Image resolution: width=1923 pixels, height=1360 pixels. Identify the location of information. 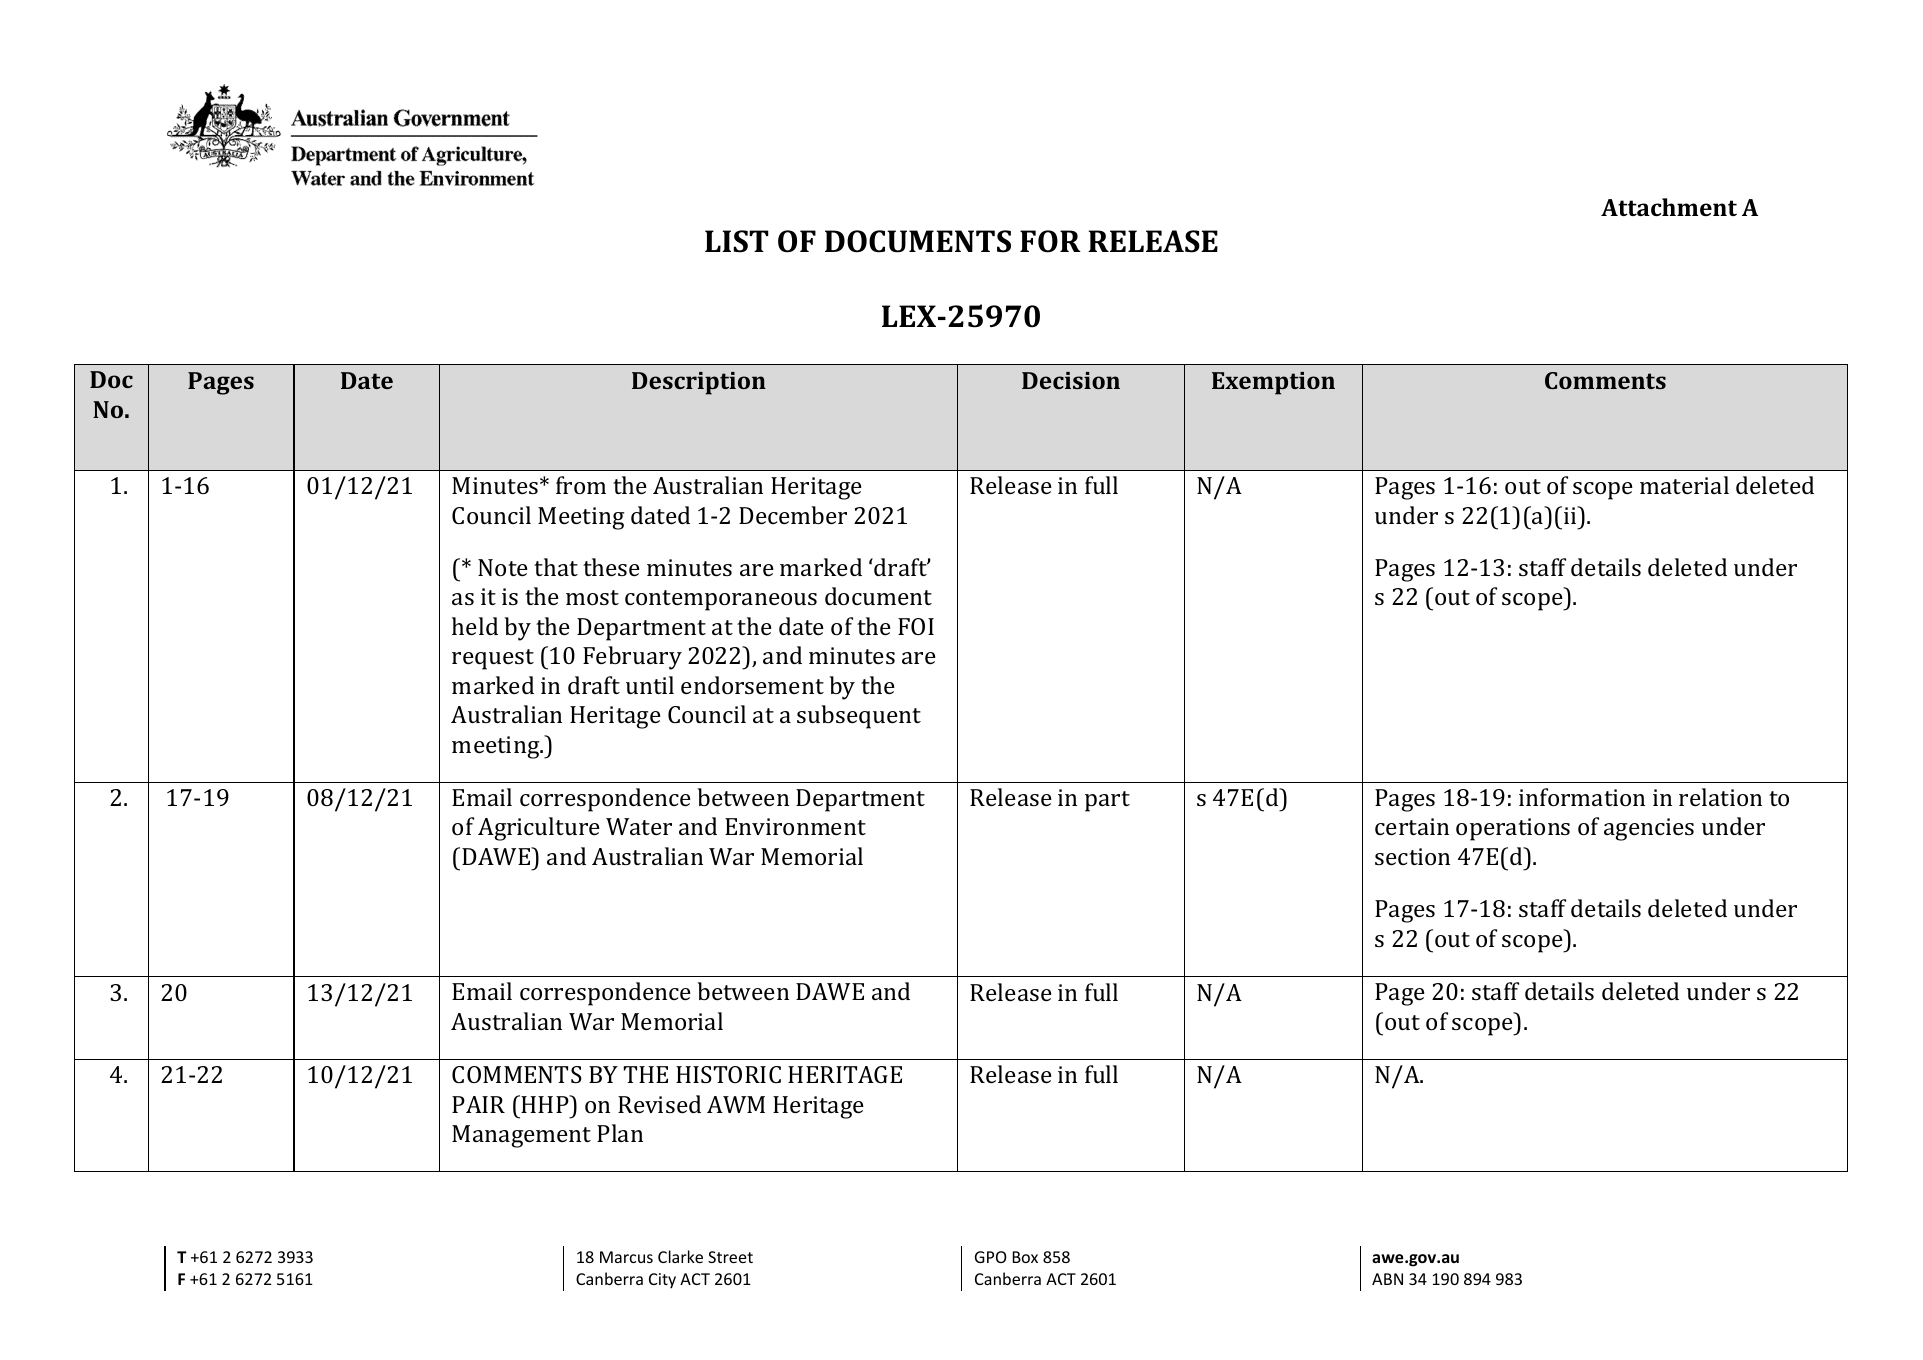
(1582, 797).
